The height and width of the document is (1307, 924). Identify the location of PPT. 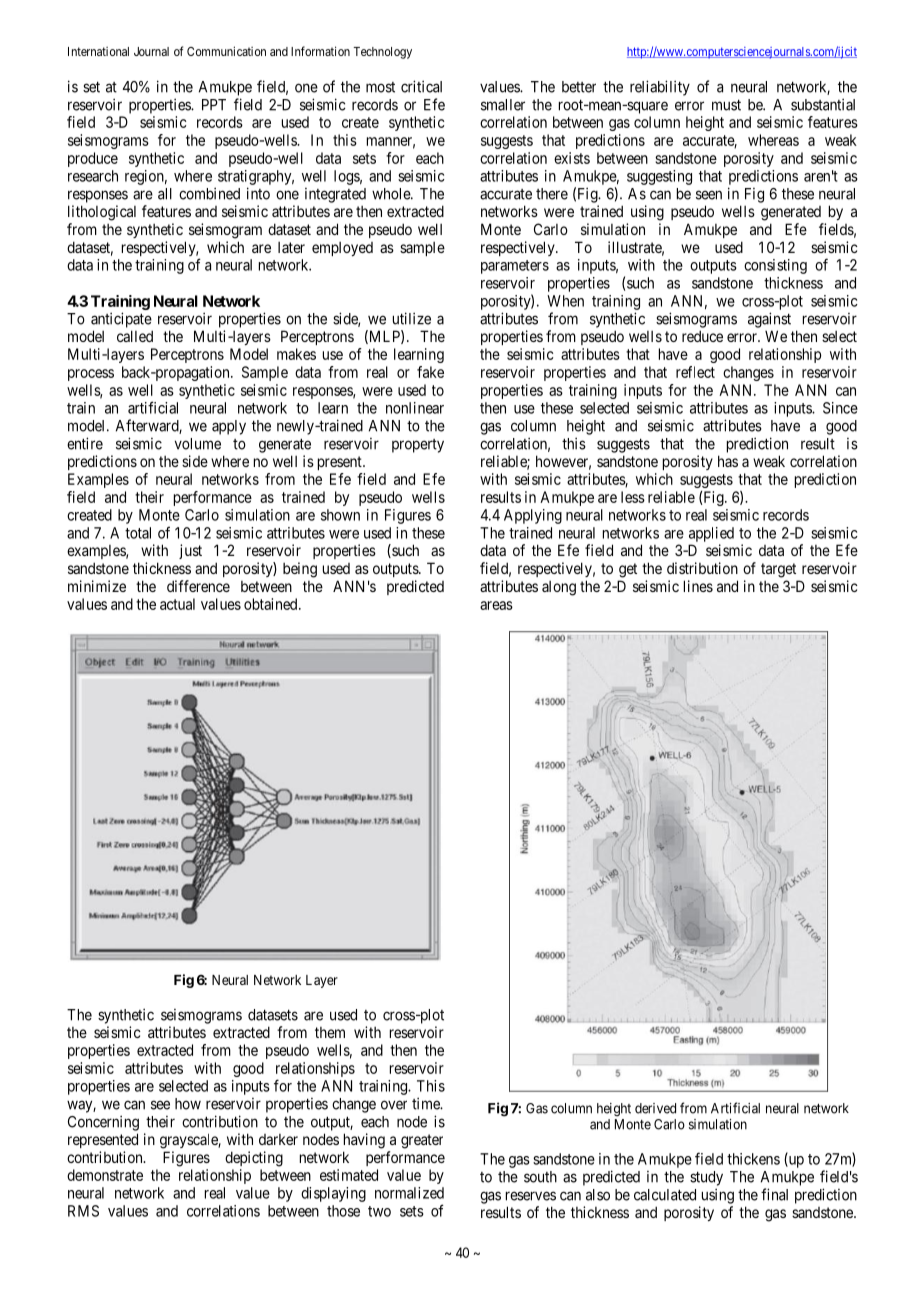
(214, 105).
